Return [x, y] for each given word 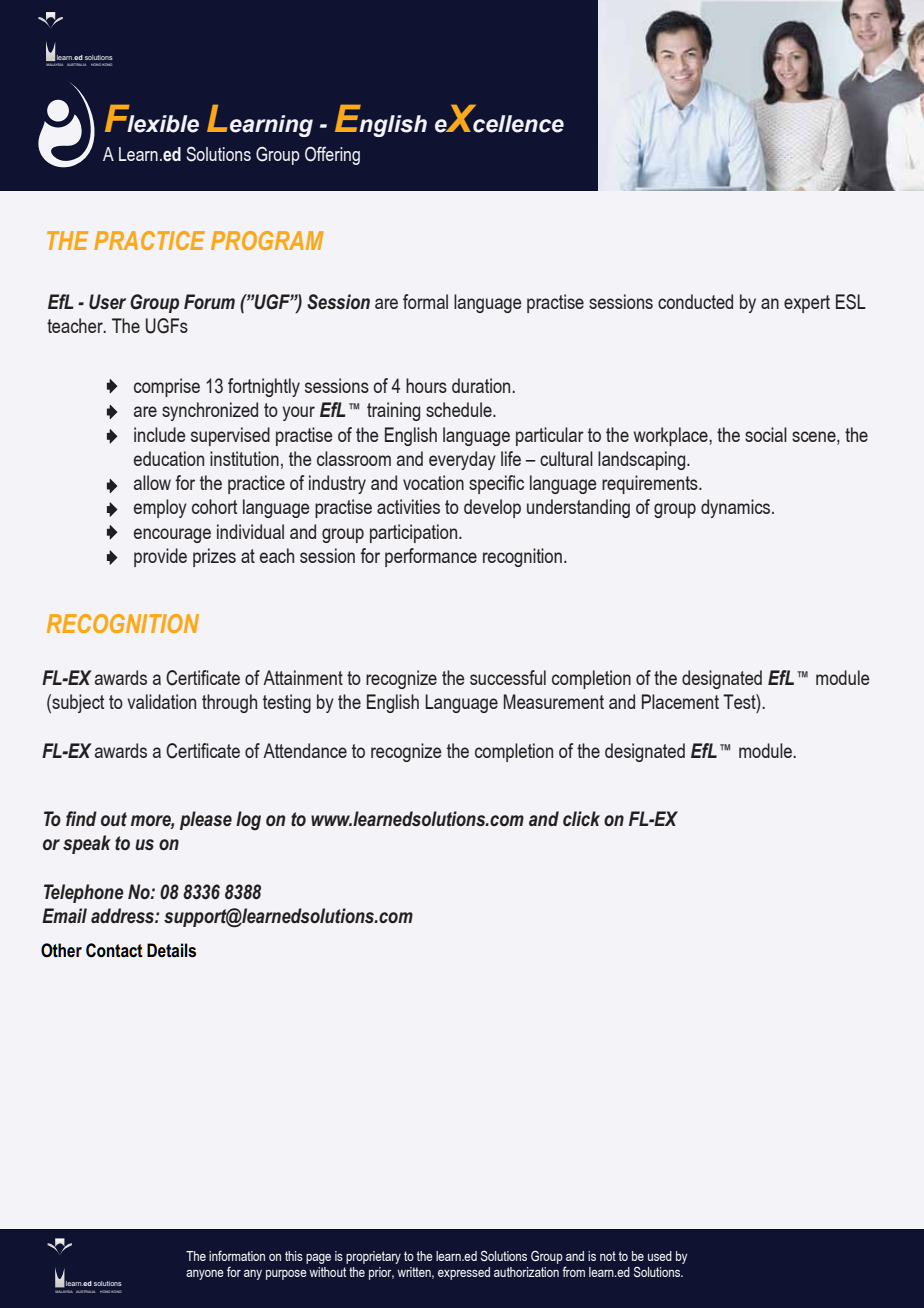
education [169, 458]
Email [64, 915]
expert [807, 304]
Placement [680, 701]
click [581, 818]
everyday [462, 460]
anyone [205, 1275]
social [766, 434]
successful [508, 677]
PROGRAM [267, 240]
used [660, 1256]
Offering [332, 155]
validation [161, 701]
